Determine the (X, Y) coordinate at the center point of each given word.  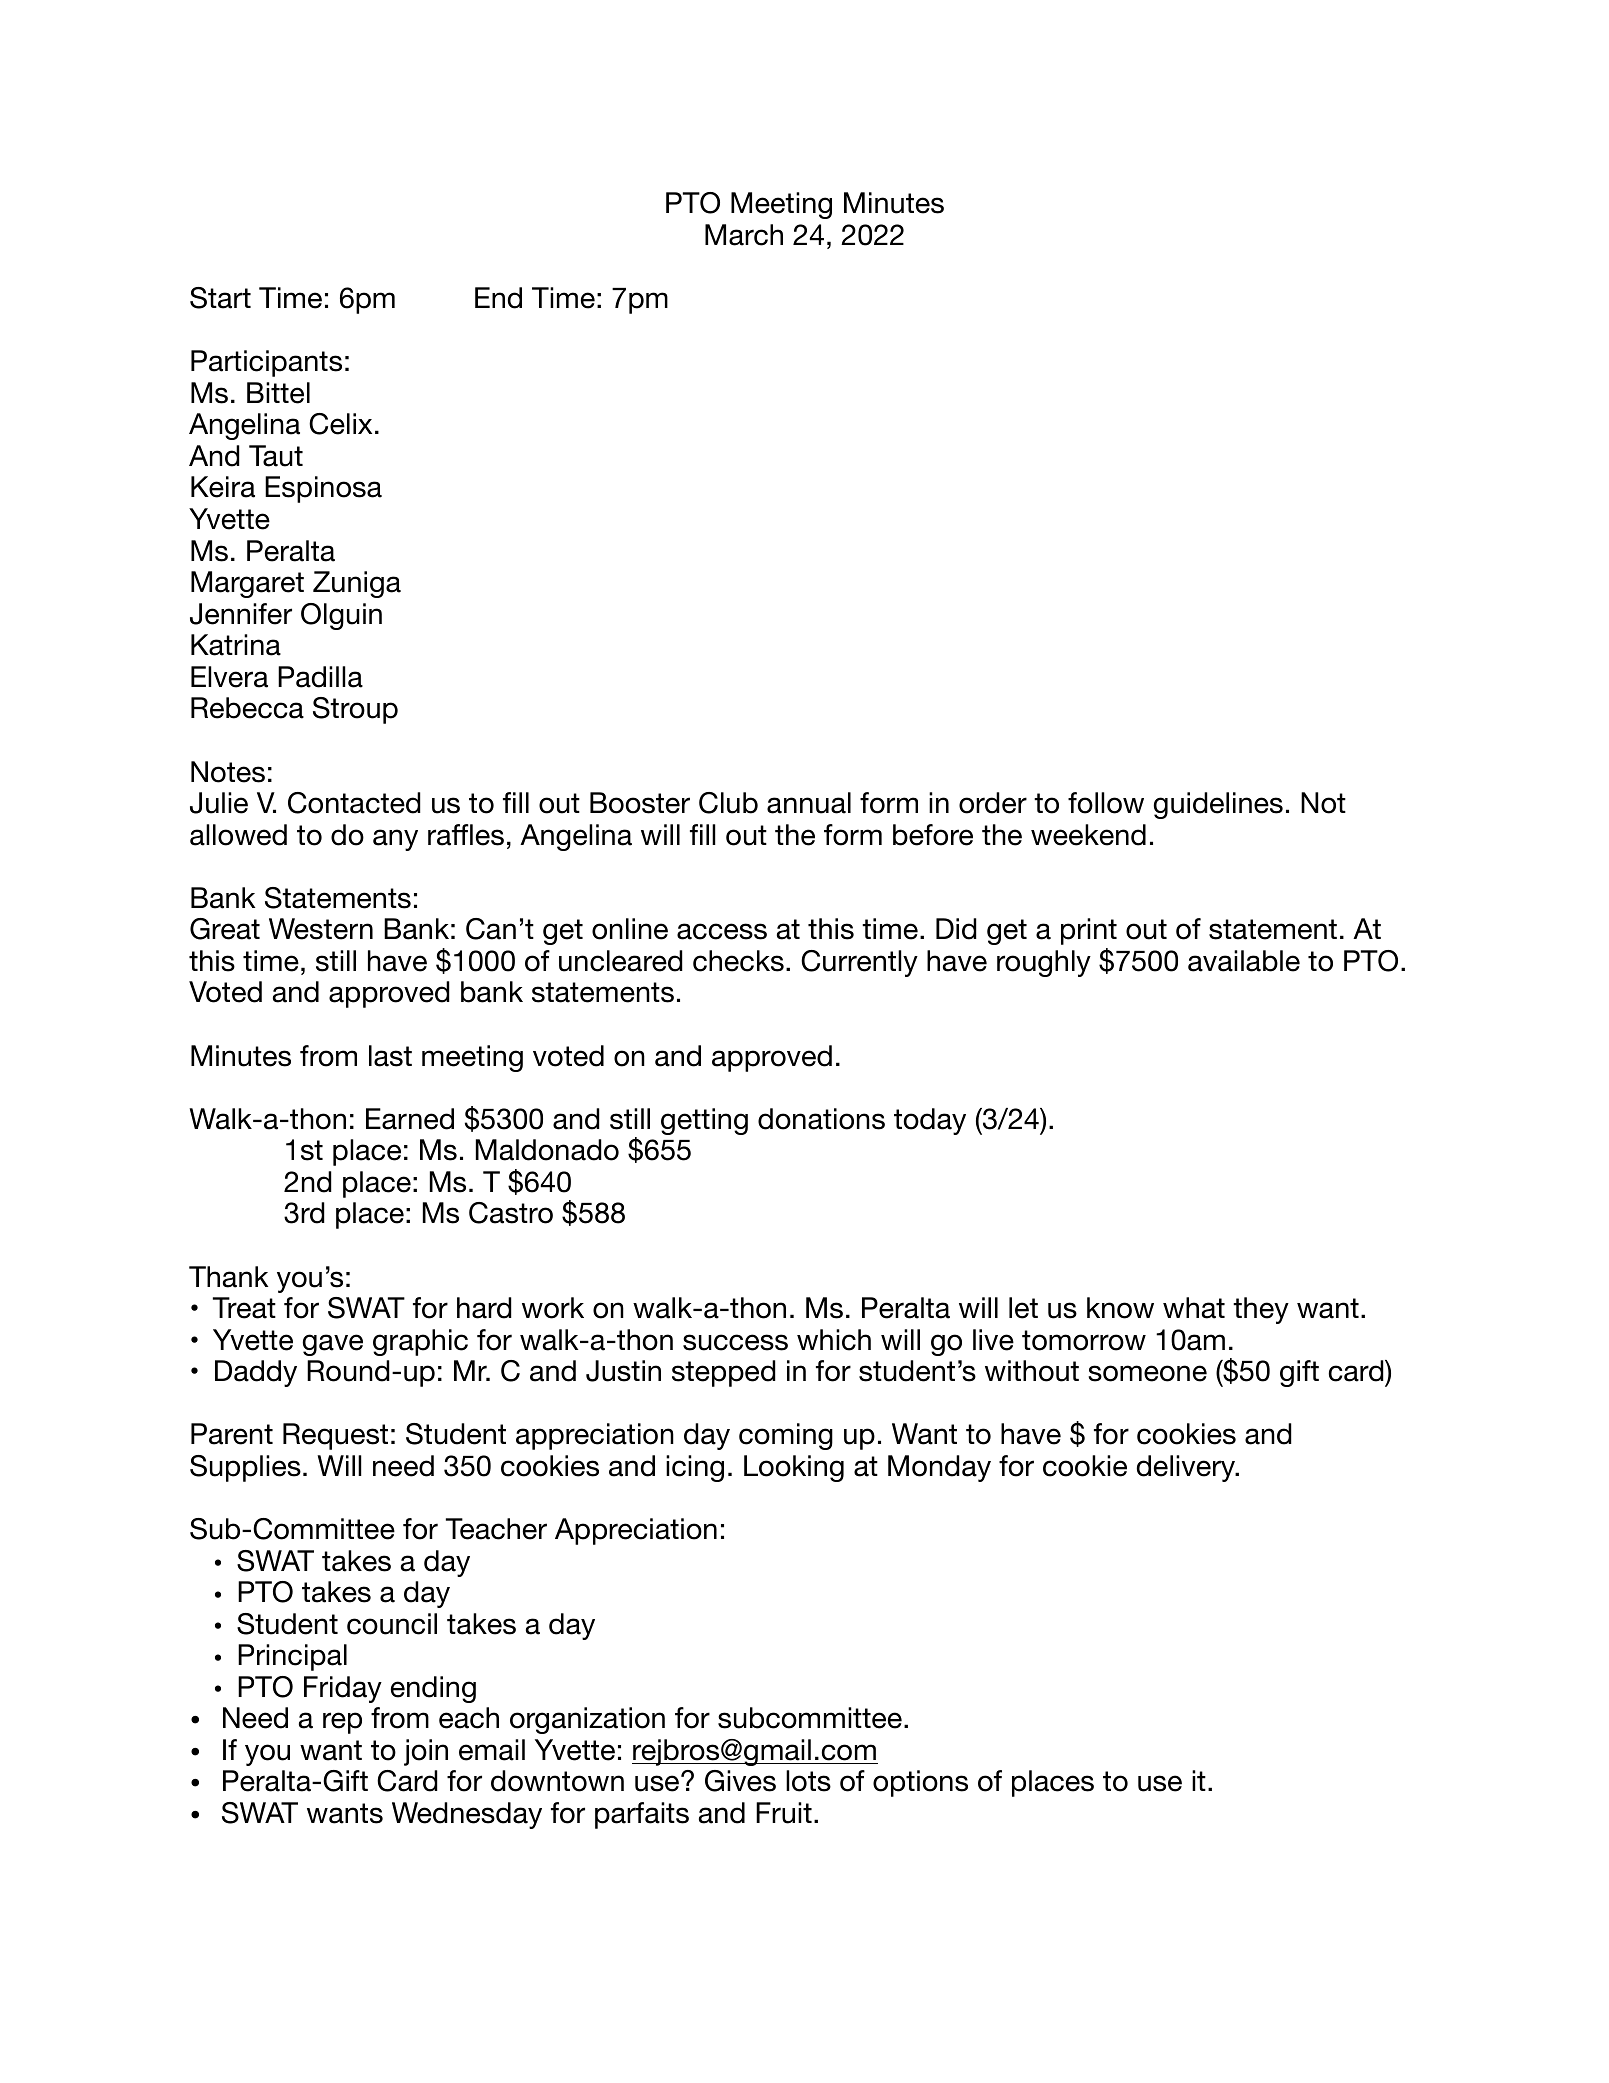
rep (342, 1723)
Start (220, 298)
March (744, 235)
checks (738, 961)
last (390, 1056)
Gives (740, 1781)
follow (1106, 803)
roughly (1044, 963)
